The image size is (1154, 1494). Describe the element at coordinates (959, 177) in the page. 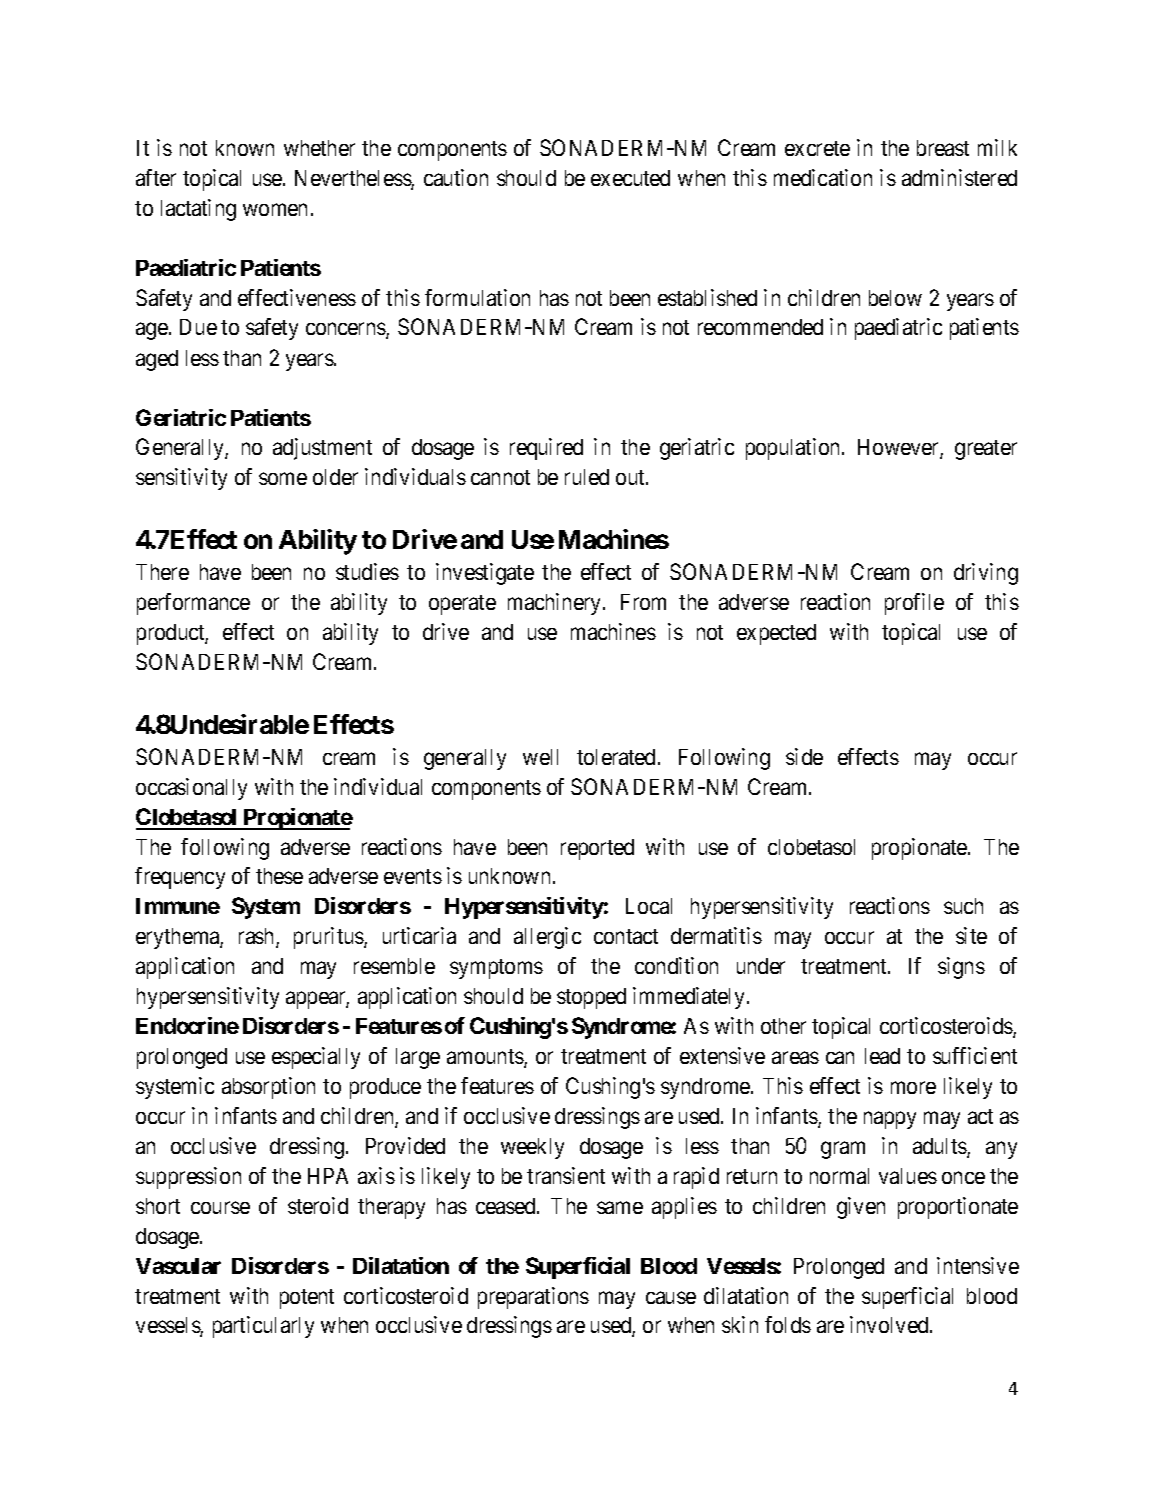

I see `administered` at that location.
